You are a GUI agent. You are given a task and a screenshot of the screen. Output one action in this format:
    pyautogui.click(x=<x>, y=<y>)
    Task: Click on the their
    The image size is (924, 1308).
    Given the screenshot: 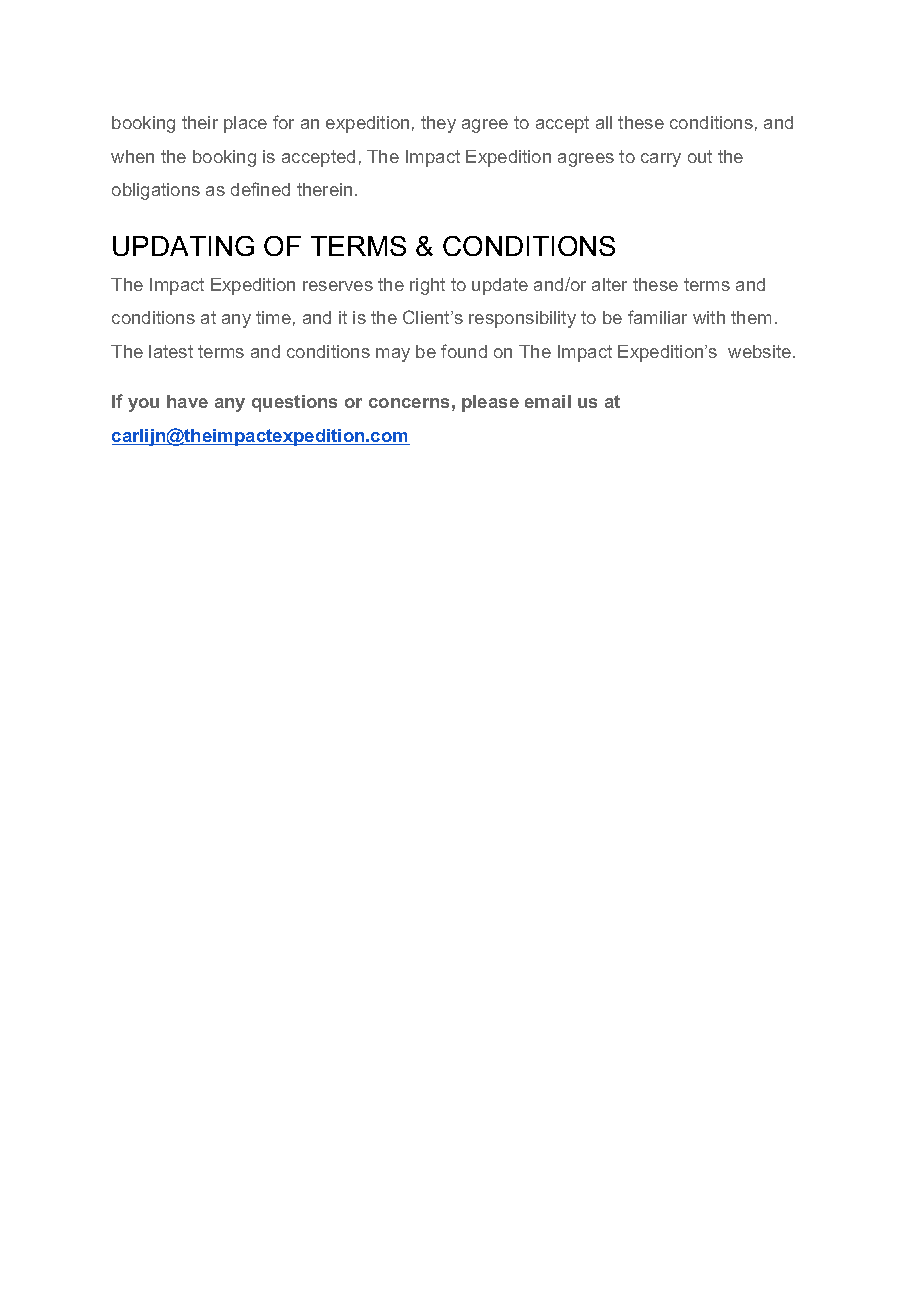 What is the action you would take?
    pyautogui.click(x=200, y=122)
